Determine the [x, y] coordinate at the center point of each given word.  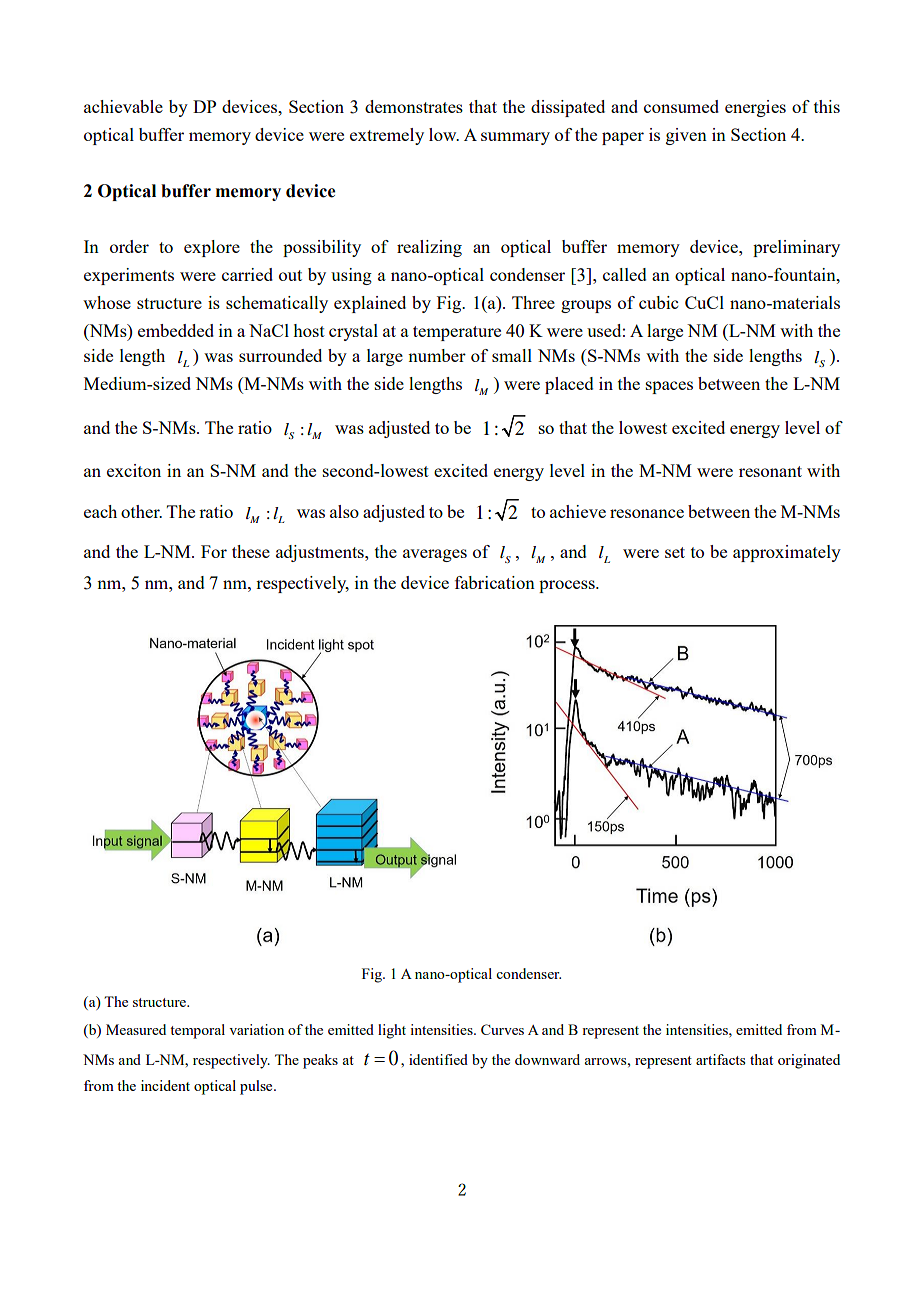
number [437, 355]
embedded [176, 330]
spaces [669, 387]
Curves [502, 1029]
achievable [123, 106]
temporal [197, 1031]
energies [755, 108]
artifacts [720, 1059]
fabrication [495, 582]
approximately [787, 553]
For [214, 551]
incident [165, 1085]
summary [515, 138]
